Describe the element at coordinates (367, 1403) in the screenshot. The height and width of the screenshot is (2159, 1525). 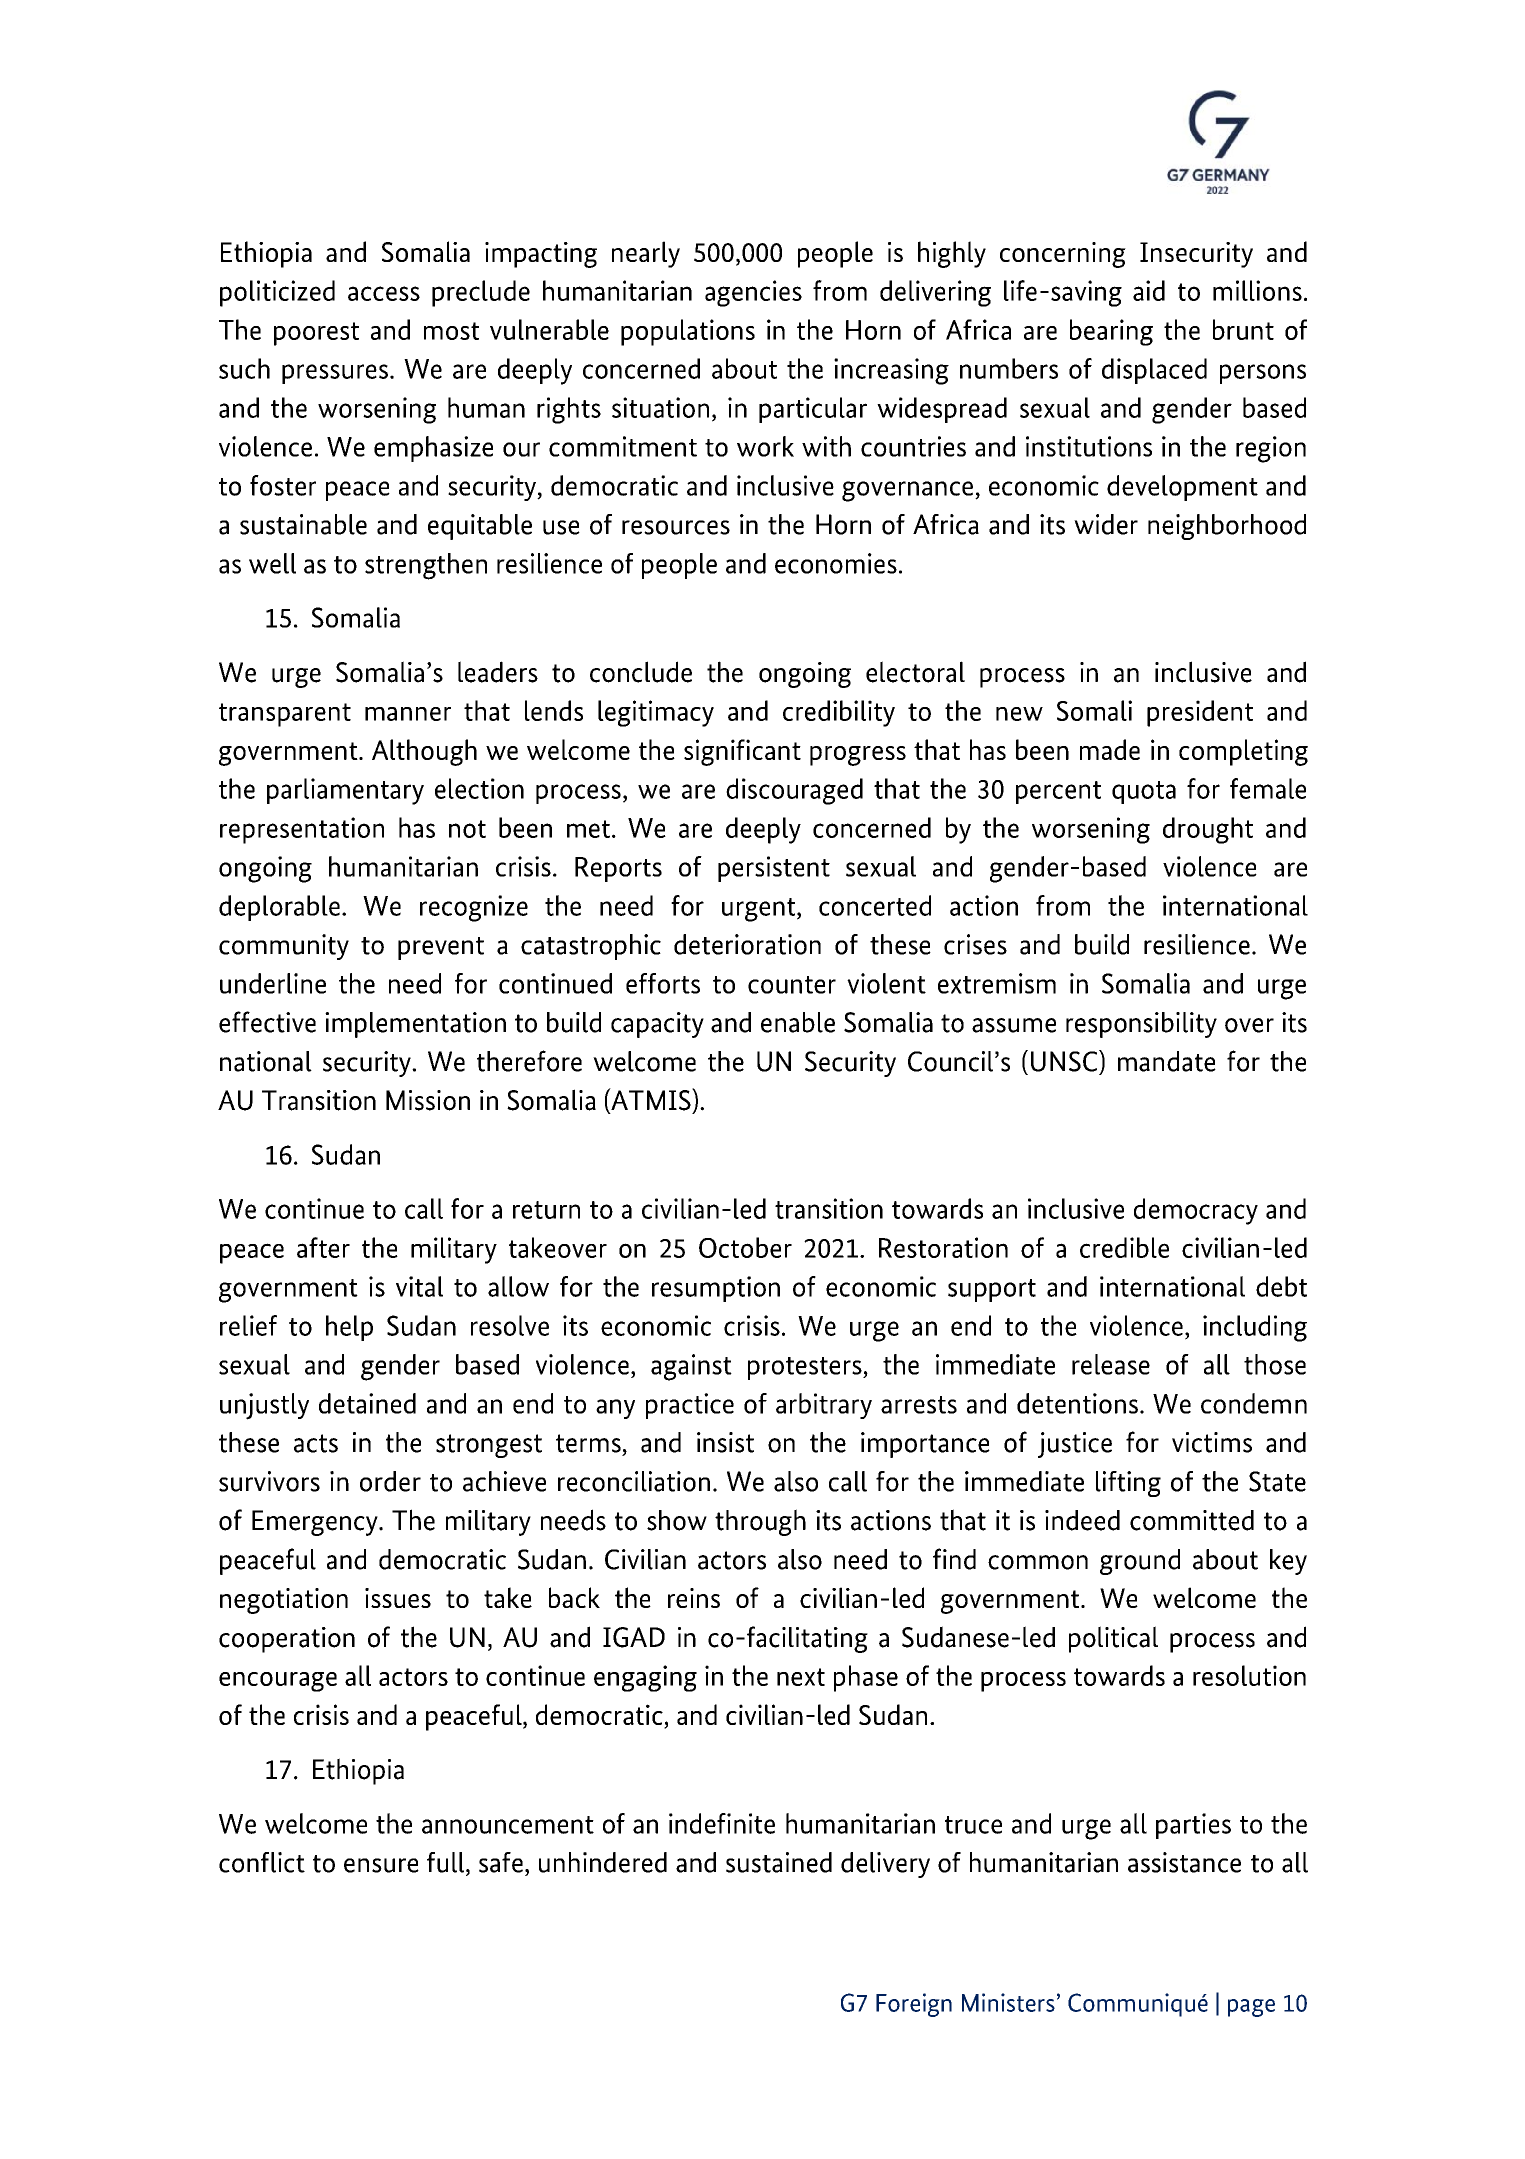
I see `detained` at that location.
